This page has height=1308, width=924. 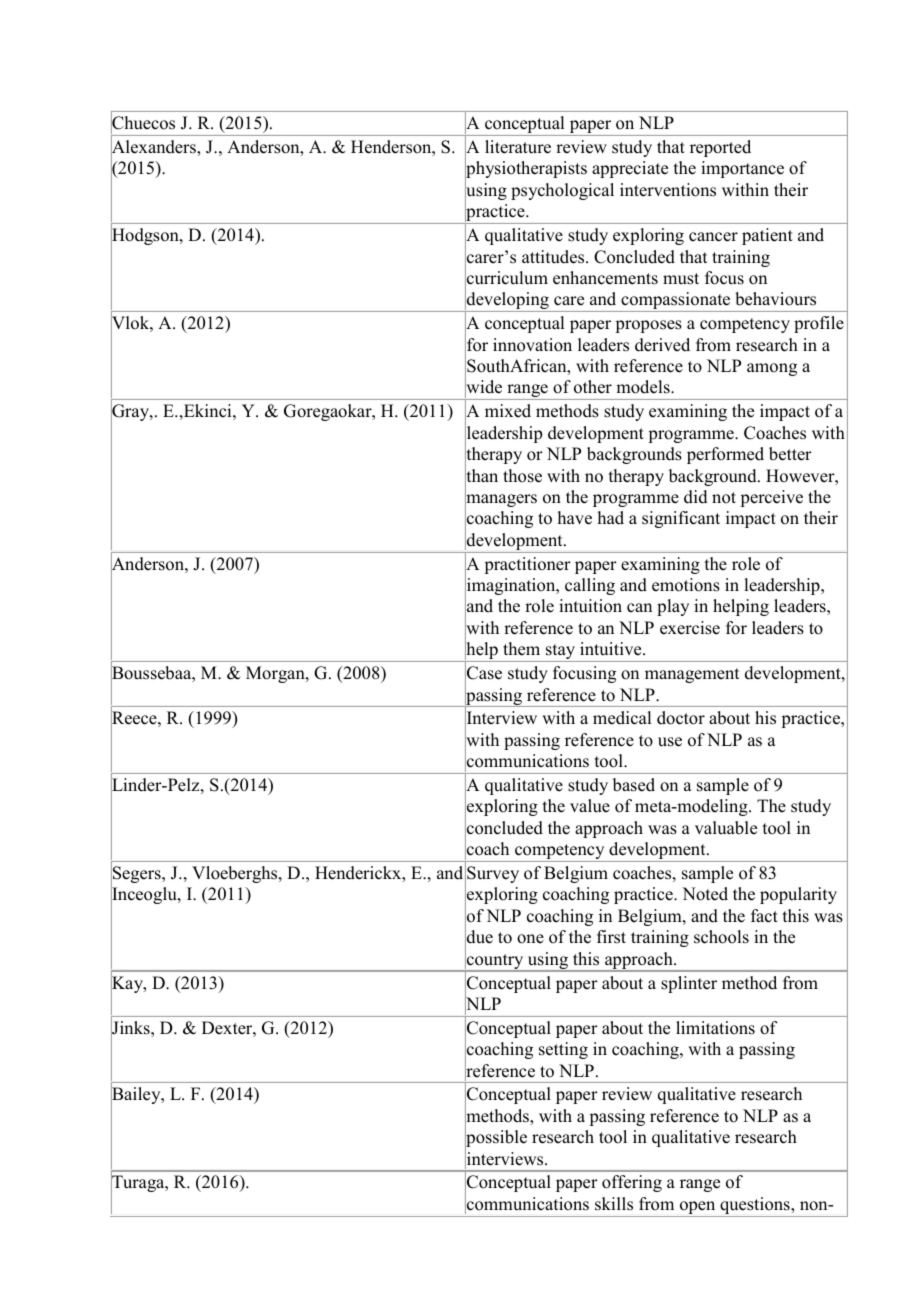 I want to click on valuable, so click(x=726, y=828).
